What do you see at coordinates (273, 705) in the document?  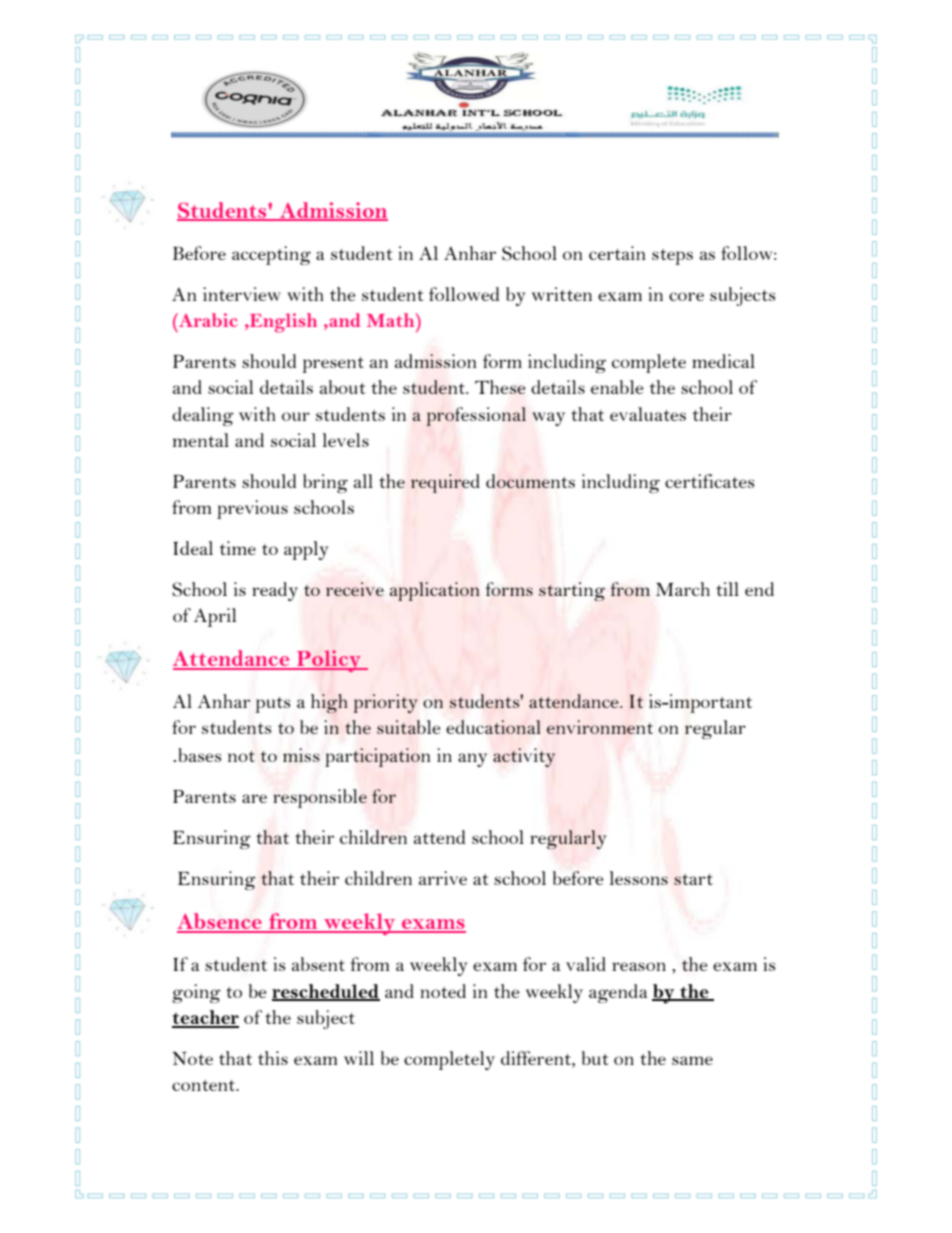 I see `puts` at bounding box center [273, 705].
